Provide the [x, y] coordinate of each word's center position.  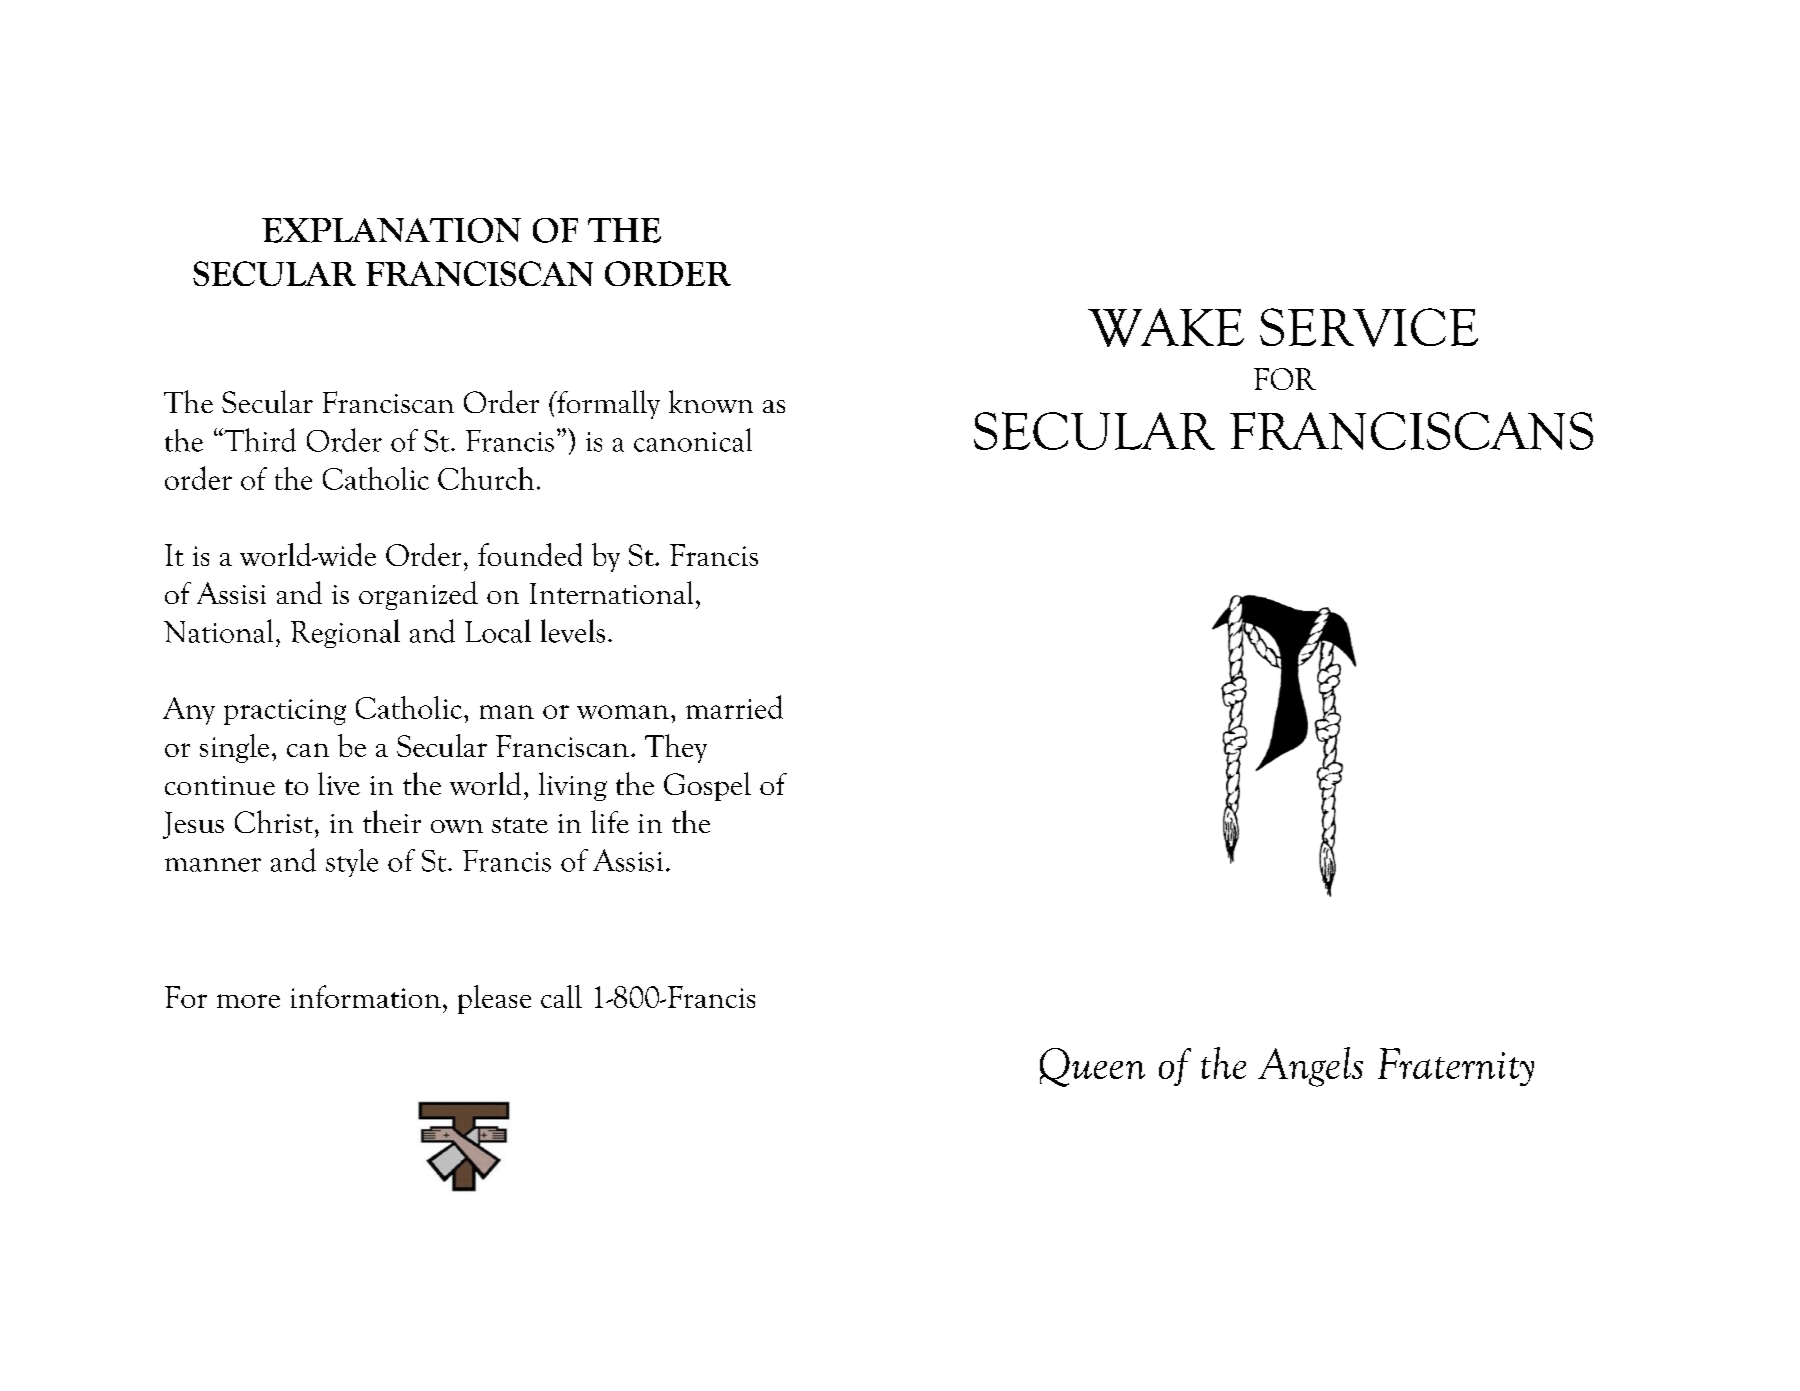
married [734, 707]
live [339, 783]
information [366, 996]
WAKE [1166, 327]
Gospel [707, 786]
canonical [693, 440]
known [711, 401]
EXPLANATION [391, 230]
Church [486, 478]
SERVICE [1369, 327]
